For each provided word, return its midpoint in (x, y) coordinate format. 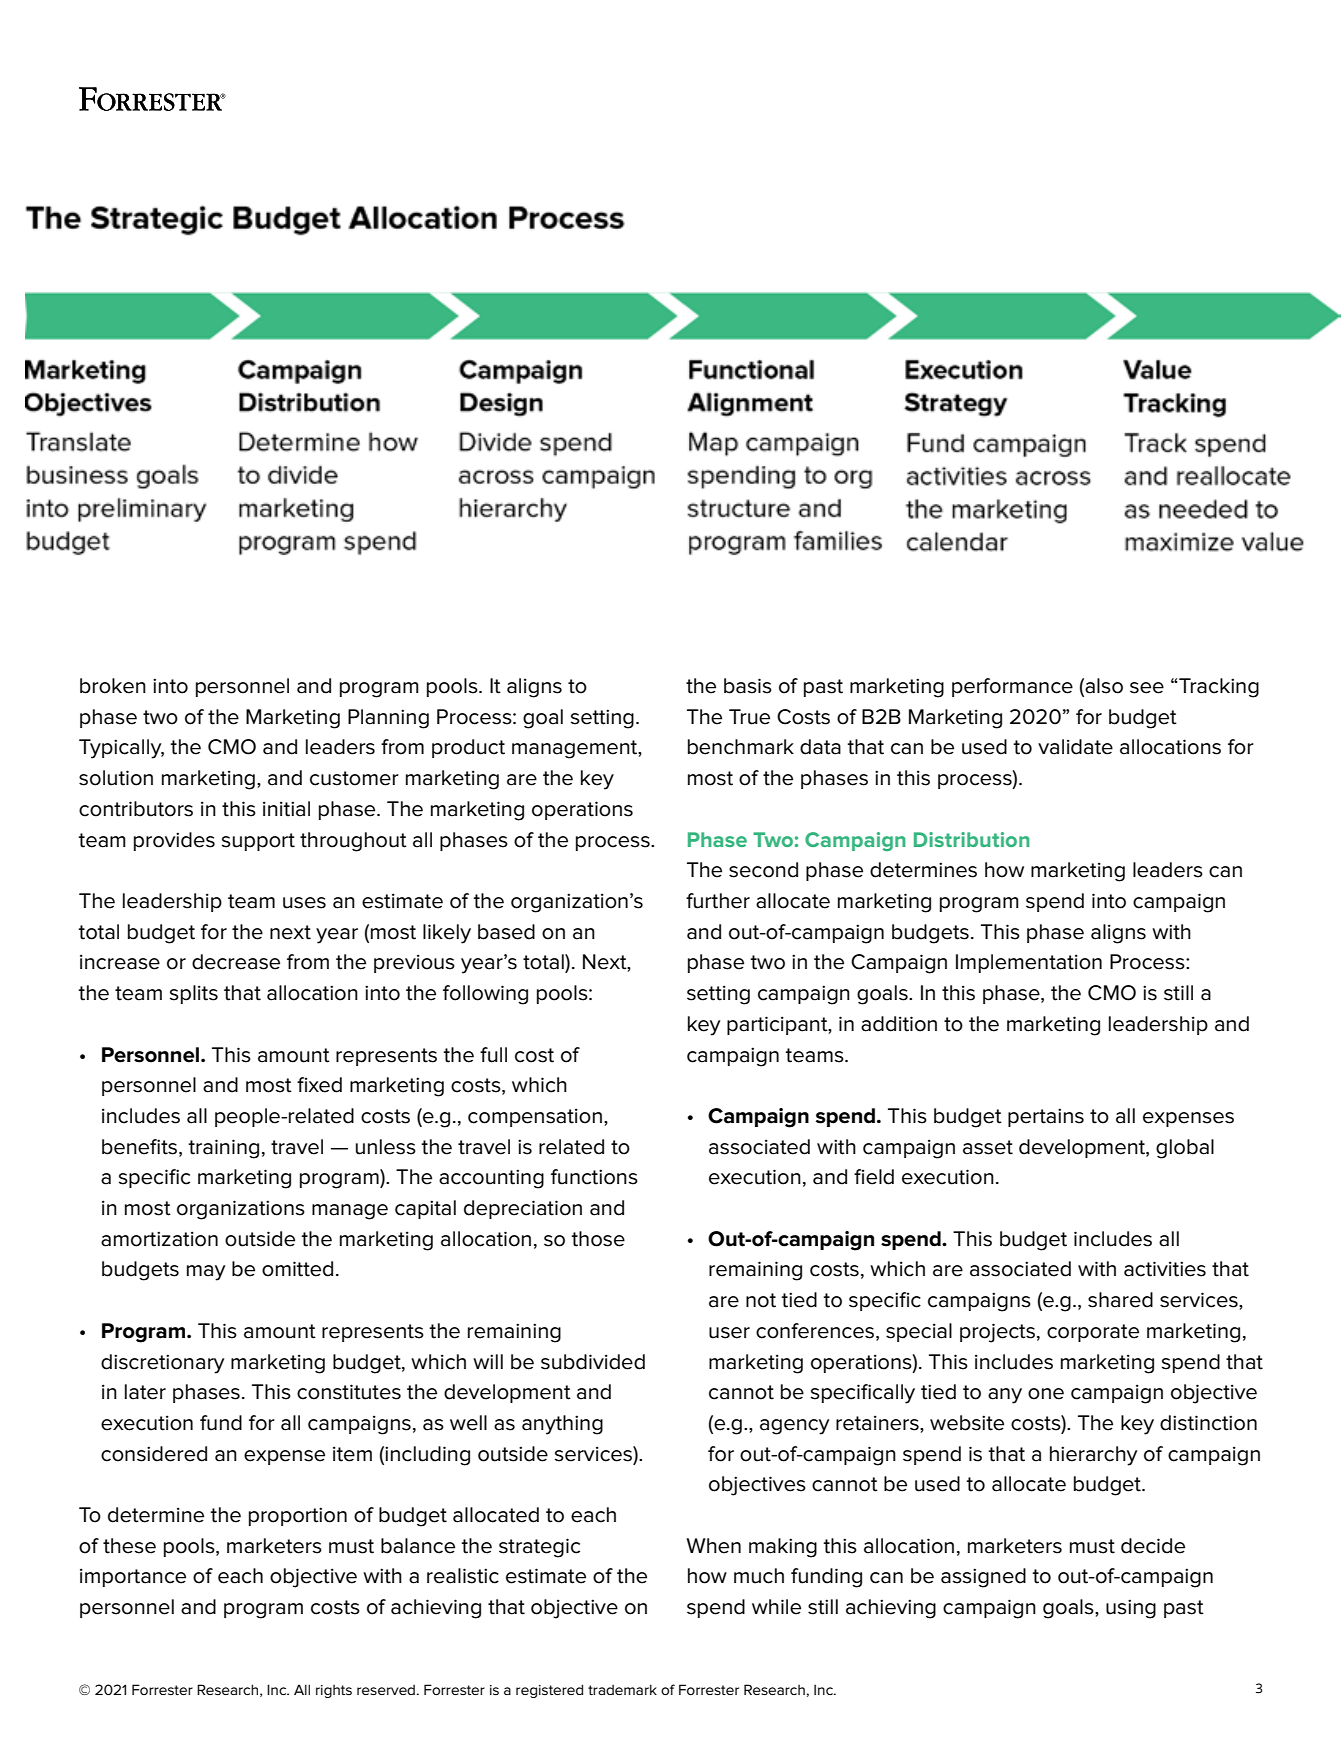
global (1185, 1149)
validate (1075, 747)
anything (562, 1425)
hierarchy (1093, 1456)
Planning (388, 719)
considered (154, 1454)
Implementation (1029, 963)
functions (594, 1177)
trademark (622, 1689)
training (223, 1149)
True (749, 717)
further (718, 901)
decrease (236, 962)
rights (334, 1691)
